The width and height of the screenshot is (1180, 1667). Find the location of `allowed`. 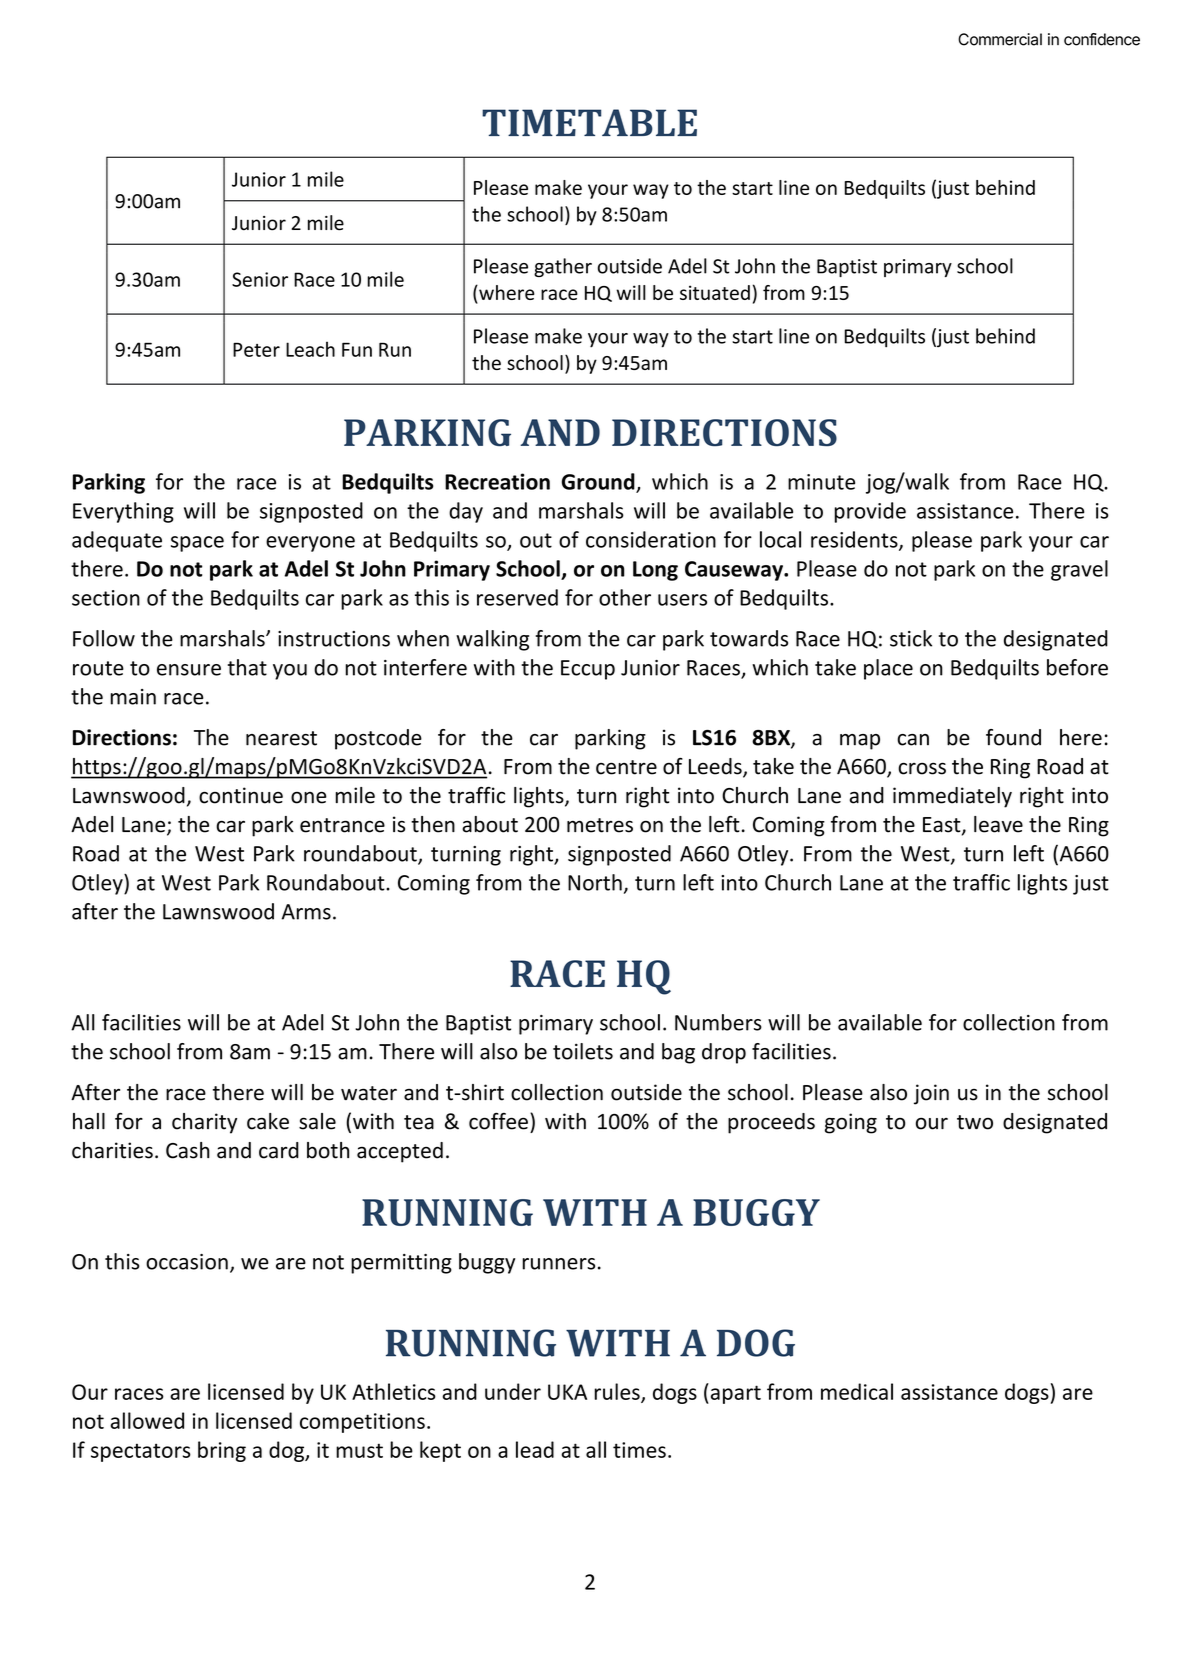

allowed is located at coordinates (147, 1420).
